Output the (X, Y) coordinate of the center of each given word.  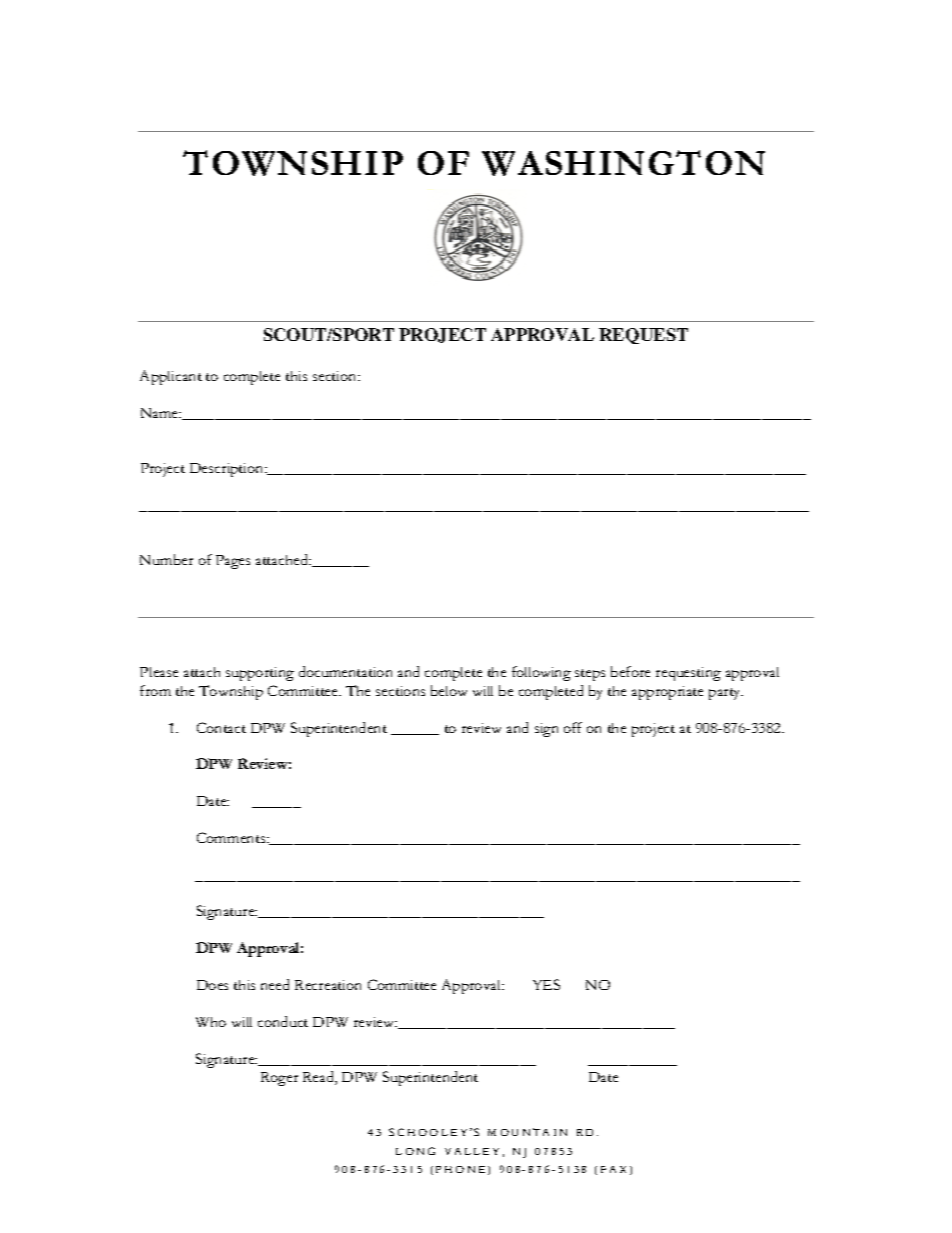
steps (590, 675)
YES (546, 984)
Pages (233, 562)
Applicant (171, 377)
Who (211, 1022)
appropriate (667, 693)
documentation (345, 671)
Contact (221, 727)
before (630, 671)
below (449, 690)
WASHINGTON (623, 163)
